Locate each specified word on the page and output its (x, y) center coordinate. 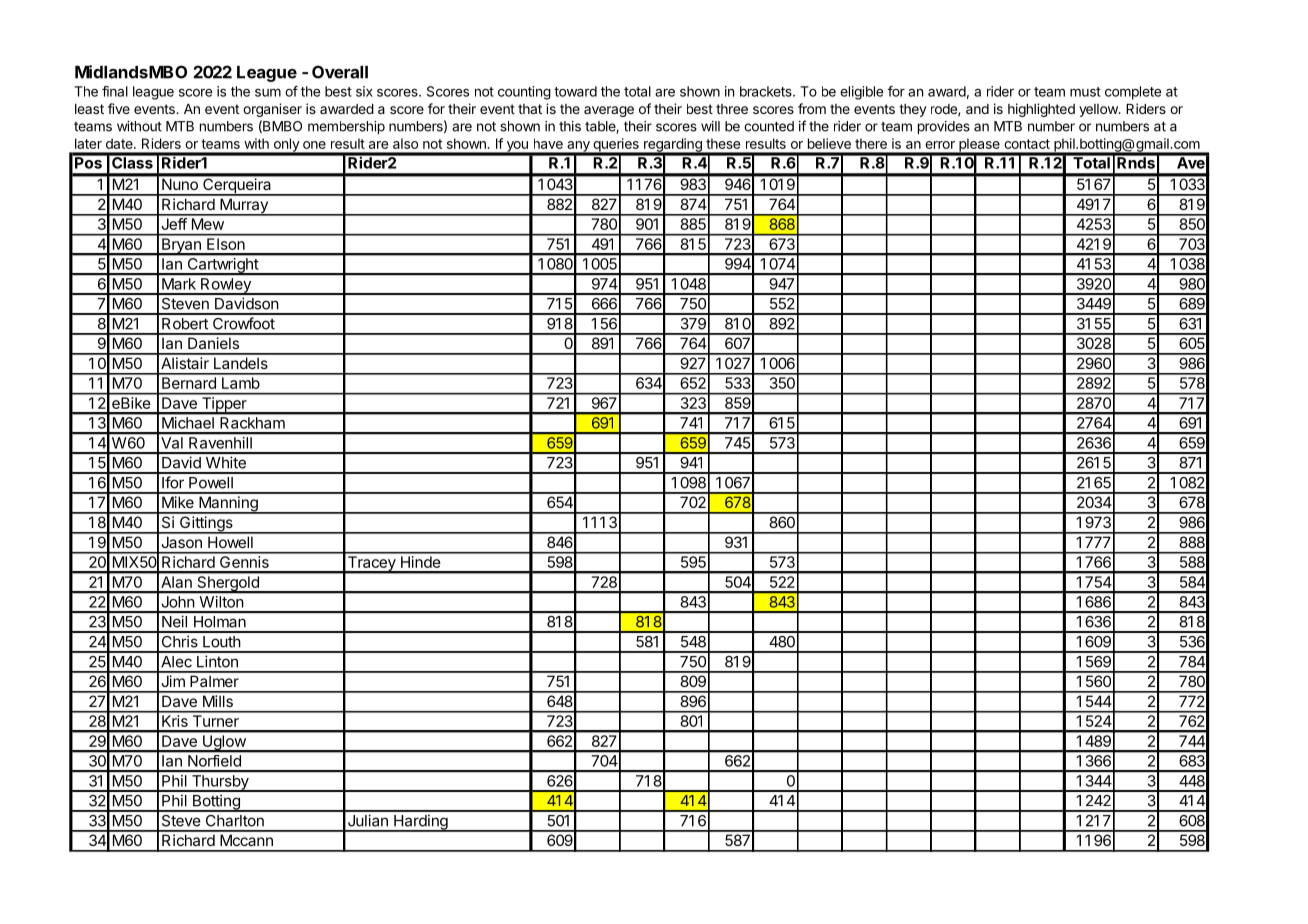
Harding (421, 823)
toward (575, 91)
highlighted (1041, 110)
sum (268, 93)
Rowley (226, 286)
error (940, 145)
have (548, 143)
